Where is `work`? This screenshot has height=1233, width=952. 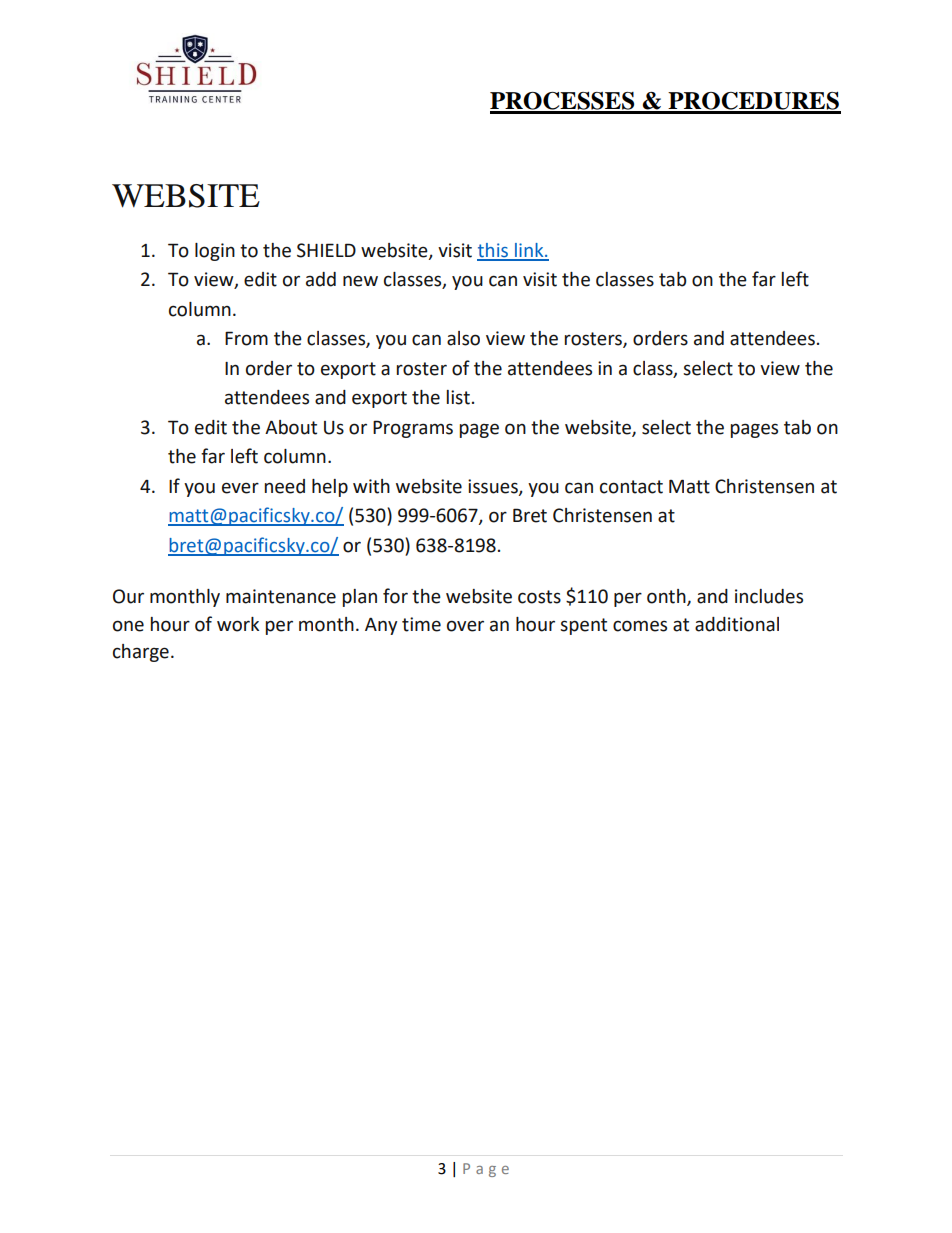 work is located at coordinates (238, 624).
